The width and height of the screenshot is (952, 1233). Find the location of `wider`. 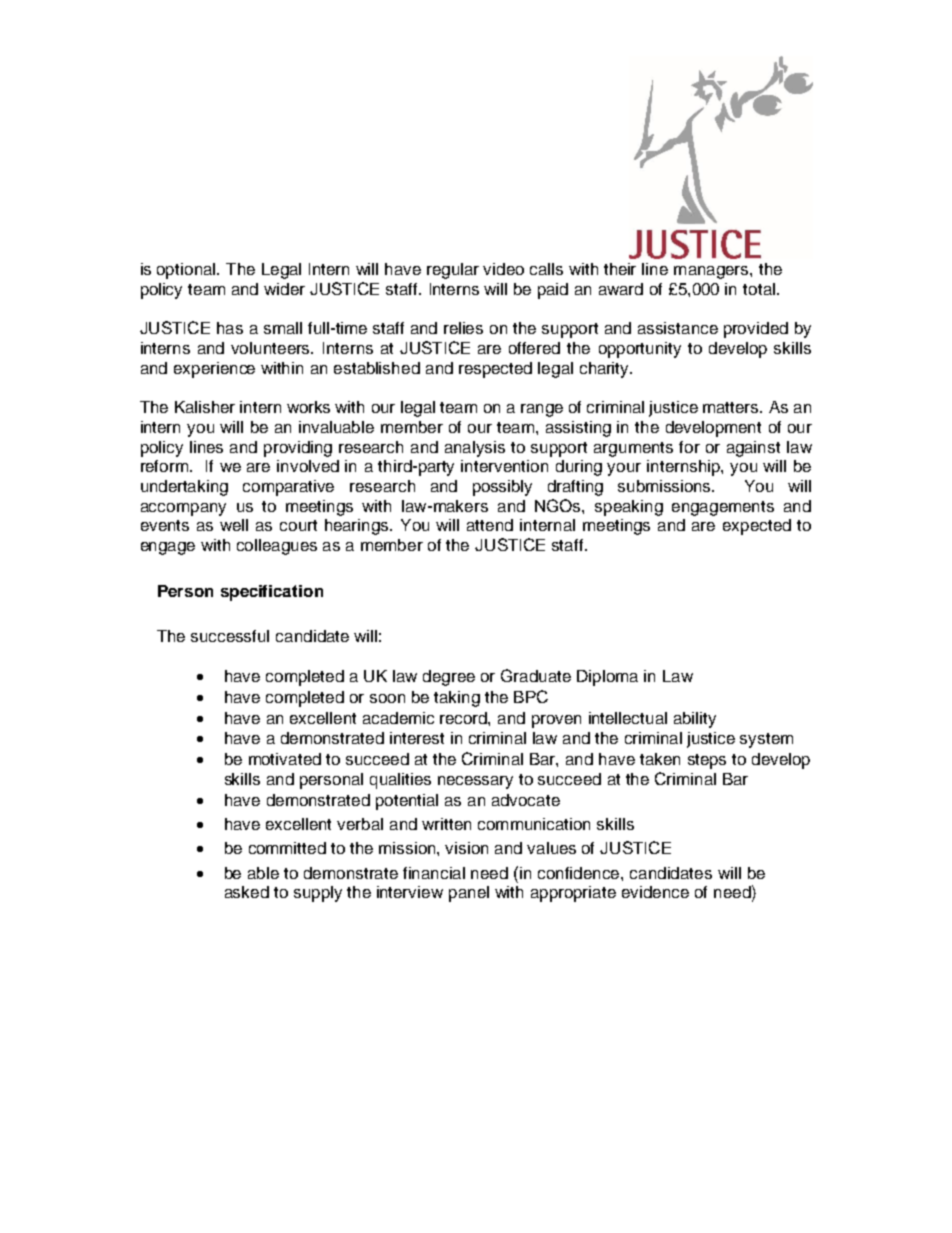

wider is located at coordinates (284, 289).
